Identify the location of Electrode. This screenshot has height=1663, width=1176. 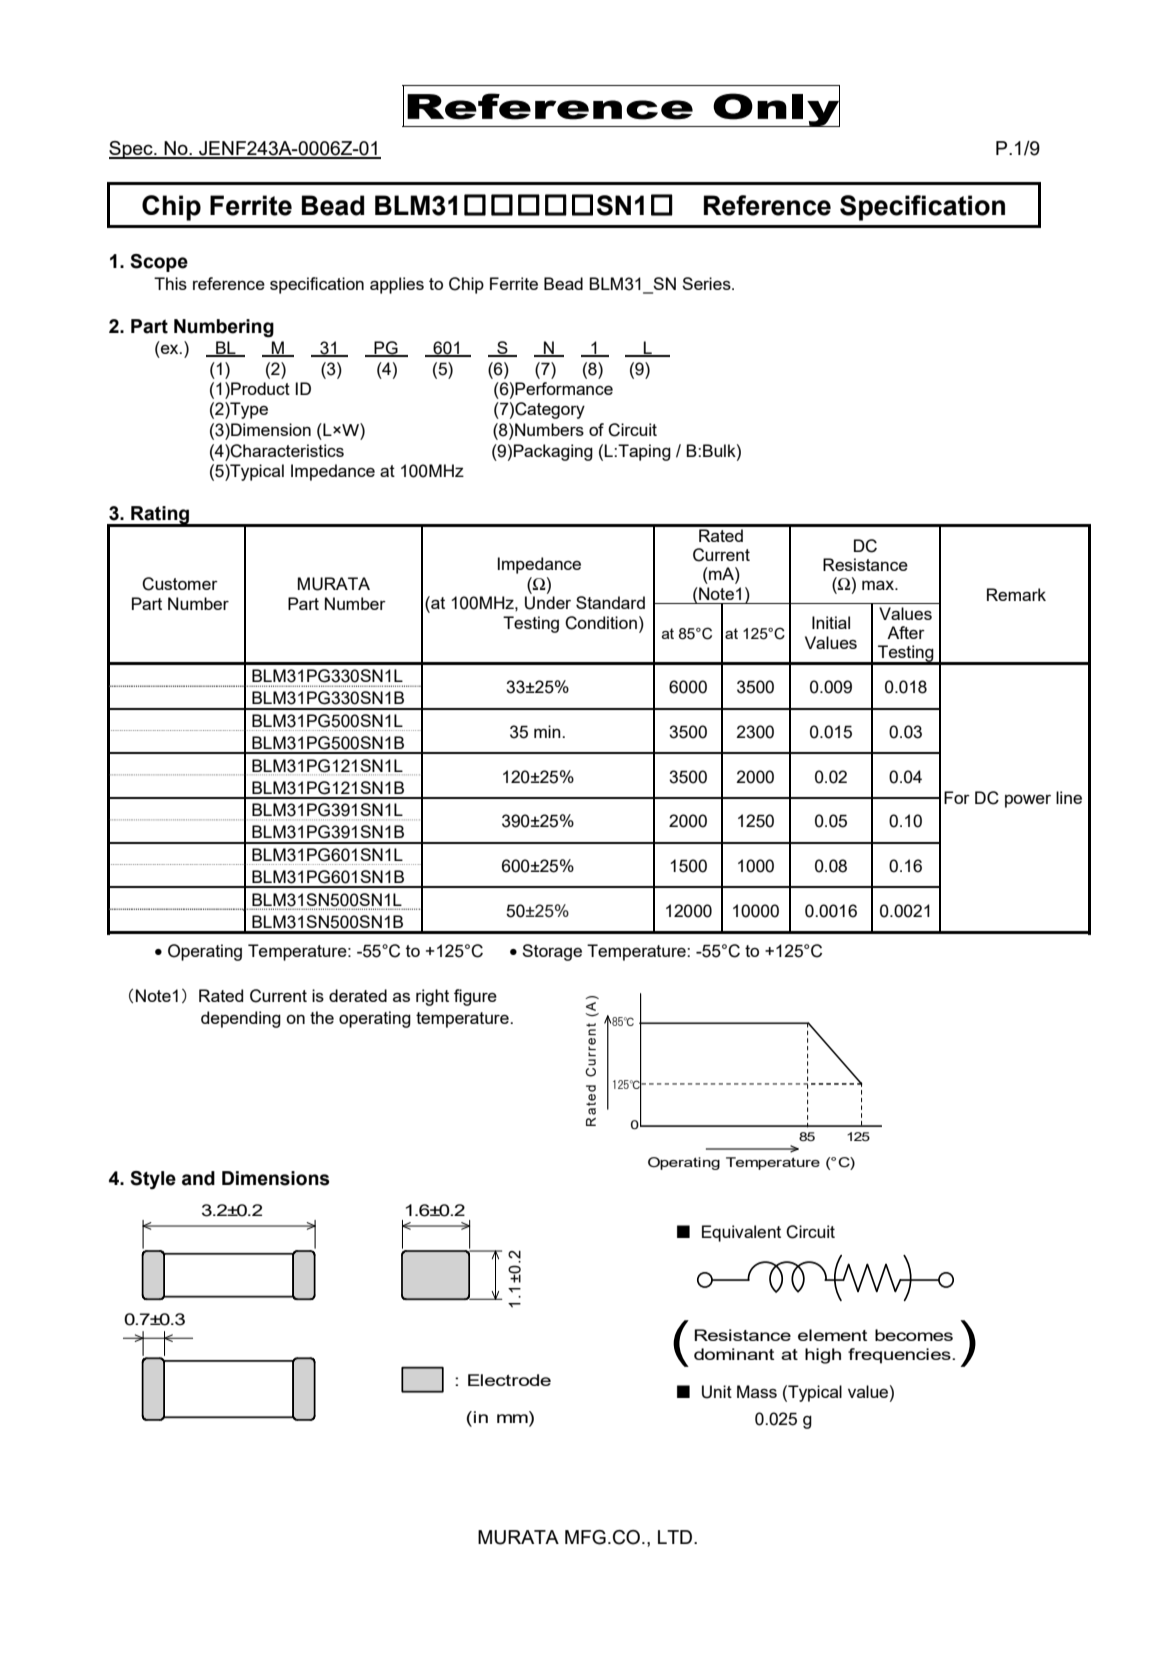
(509, 1380).
